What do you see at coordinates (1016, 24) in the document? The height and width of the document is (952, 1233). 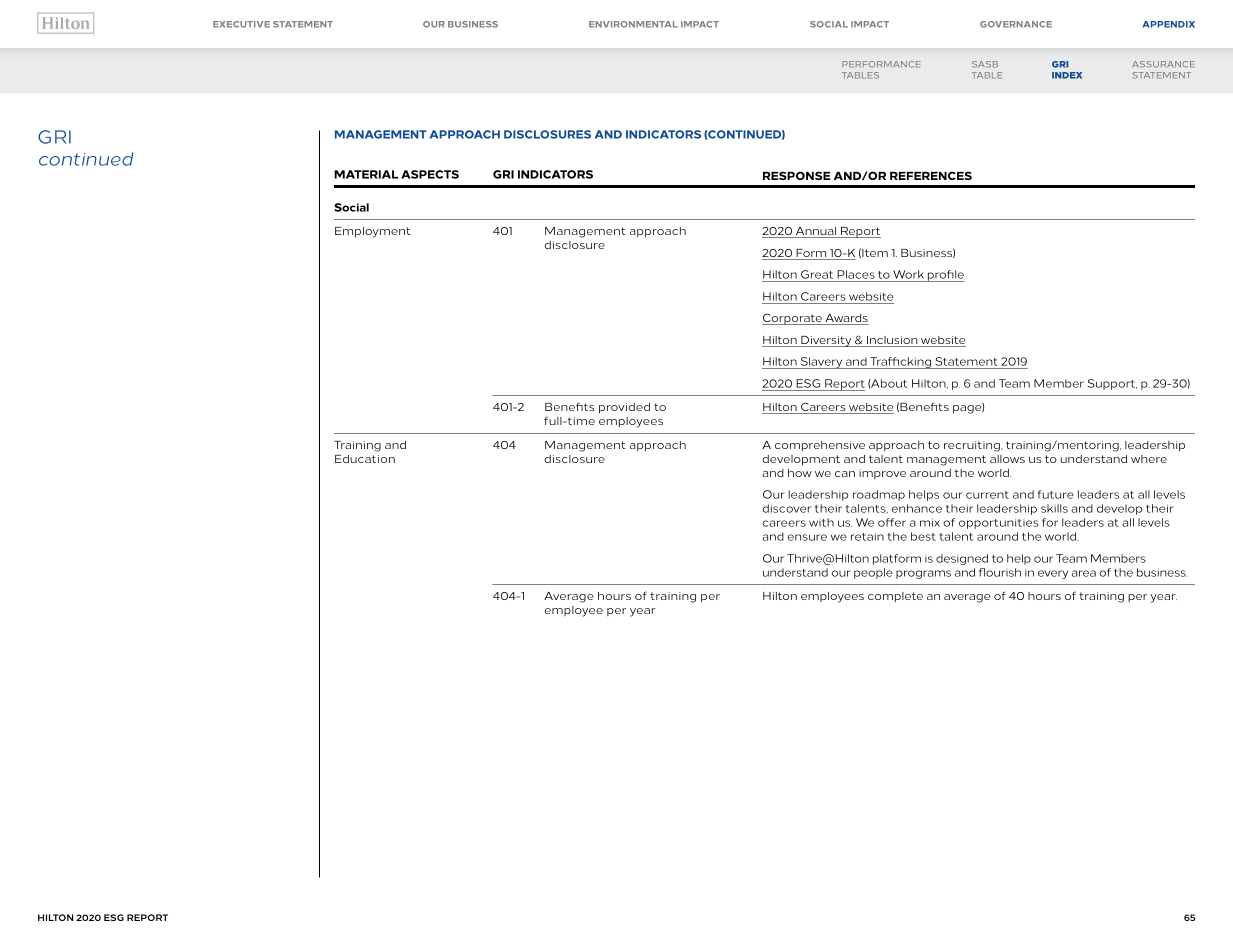 I see `GOVERNANCE` at bounding box center [1016, 24].
